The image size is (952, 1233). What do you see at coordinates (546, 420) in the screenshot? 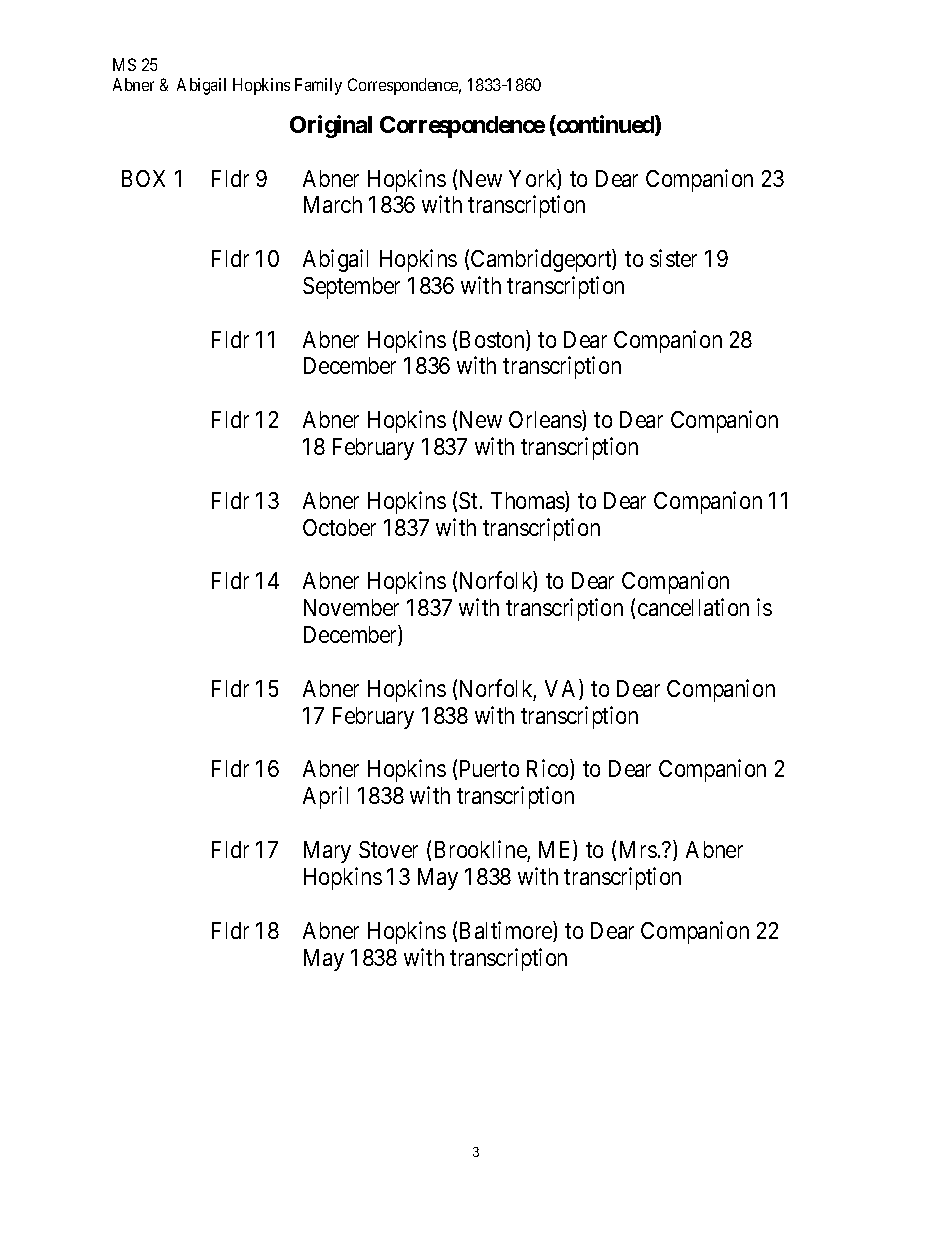
I see `Orleans` at bounding box center [546, 420].
